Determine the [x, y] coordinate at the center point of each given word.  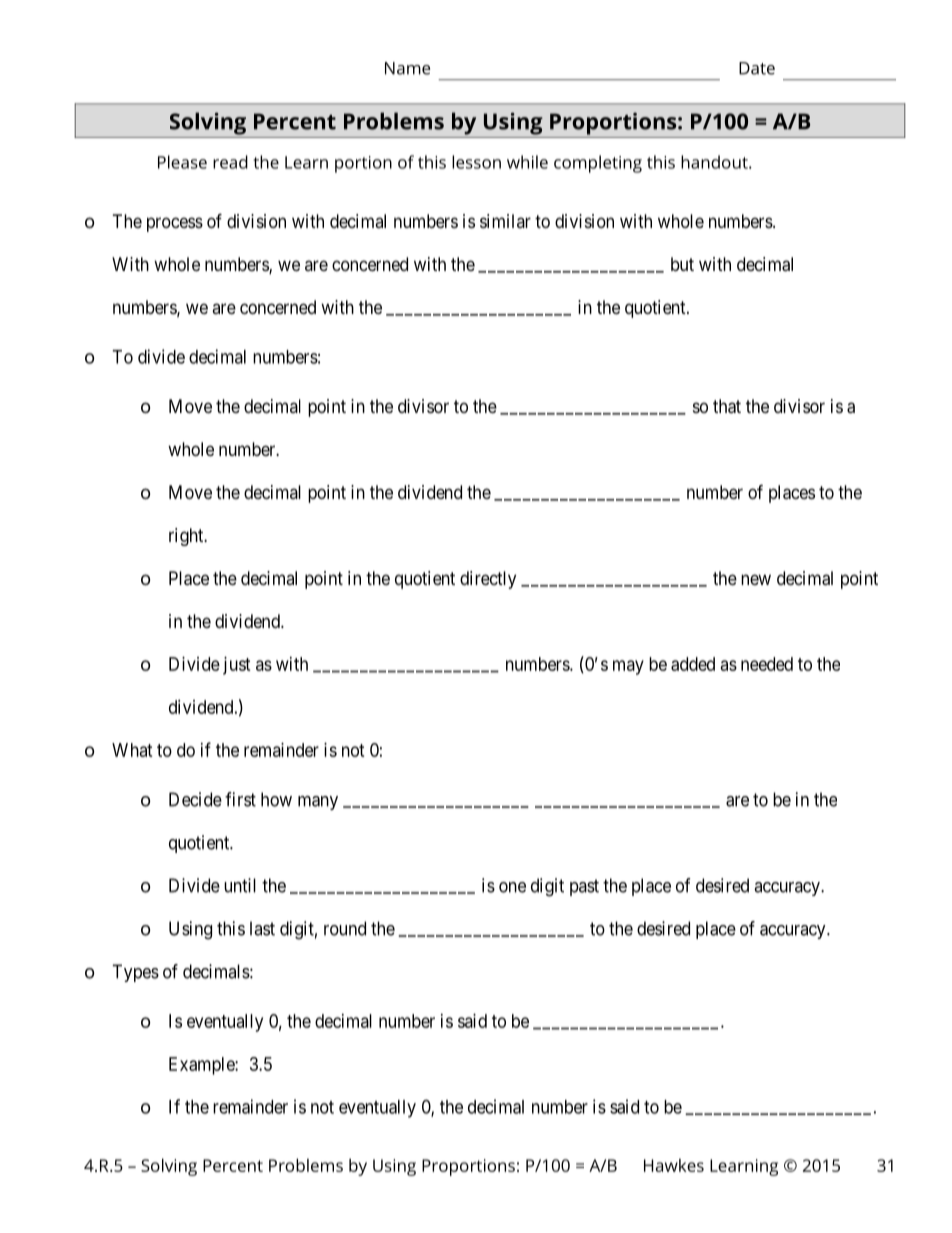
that [727, 406]
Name [407, 68]
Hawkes [674, 1165]
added [693, 664]
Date [757, 68]
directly [488, 580]
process [175, 224]
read [230, 162]
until [240, 885]
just [237, 666]
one [512, 887]
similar [505, 221]
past [584, 887]
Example [202, 1066]
